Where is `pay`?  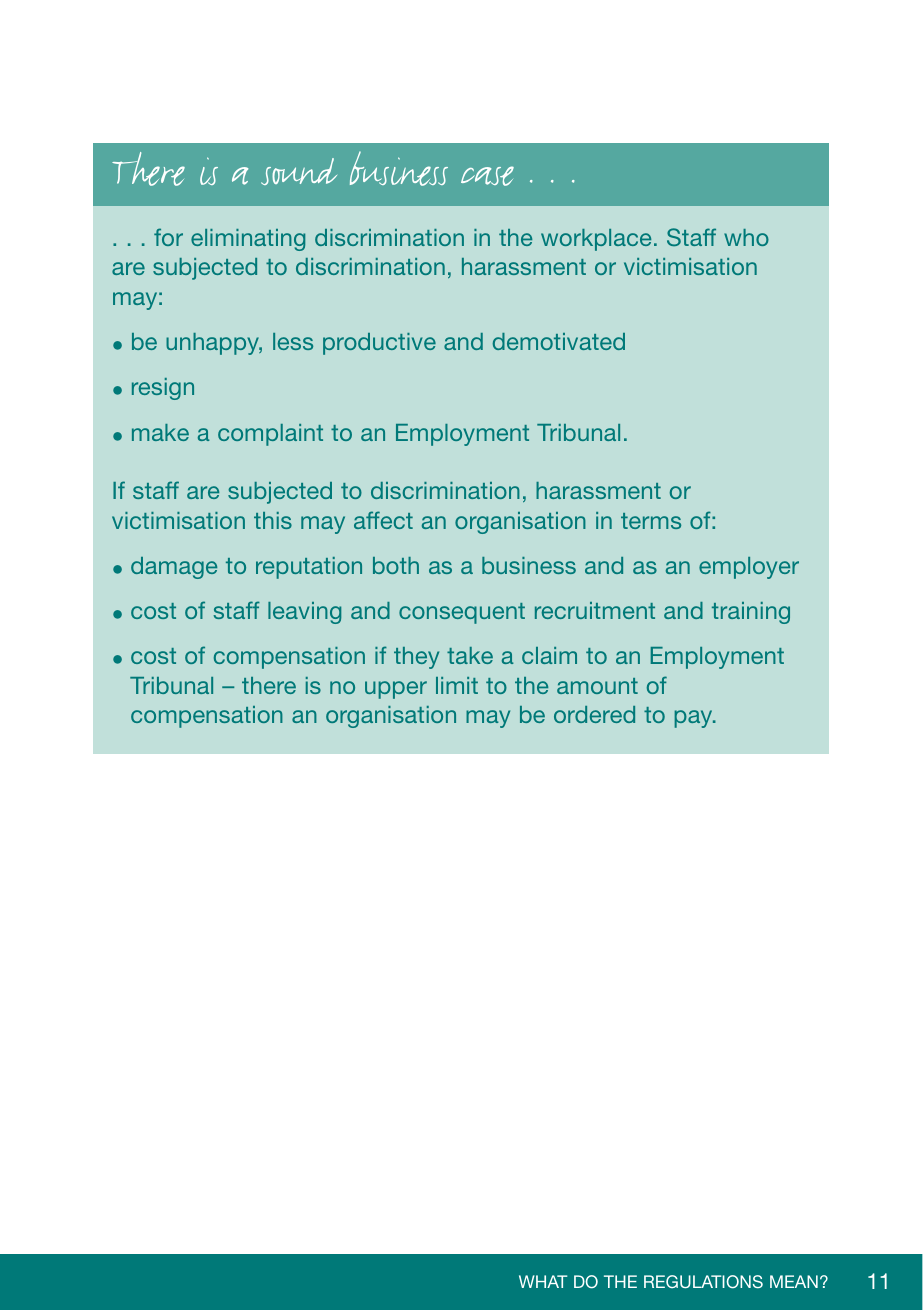 pay is located at coordinates (694, 719).
